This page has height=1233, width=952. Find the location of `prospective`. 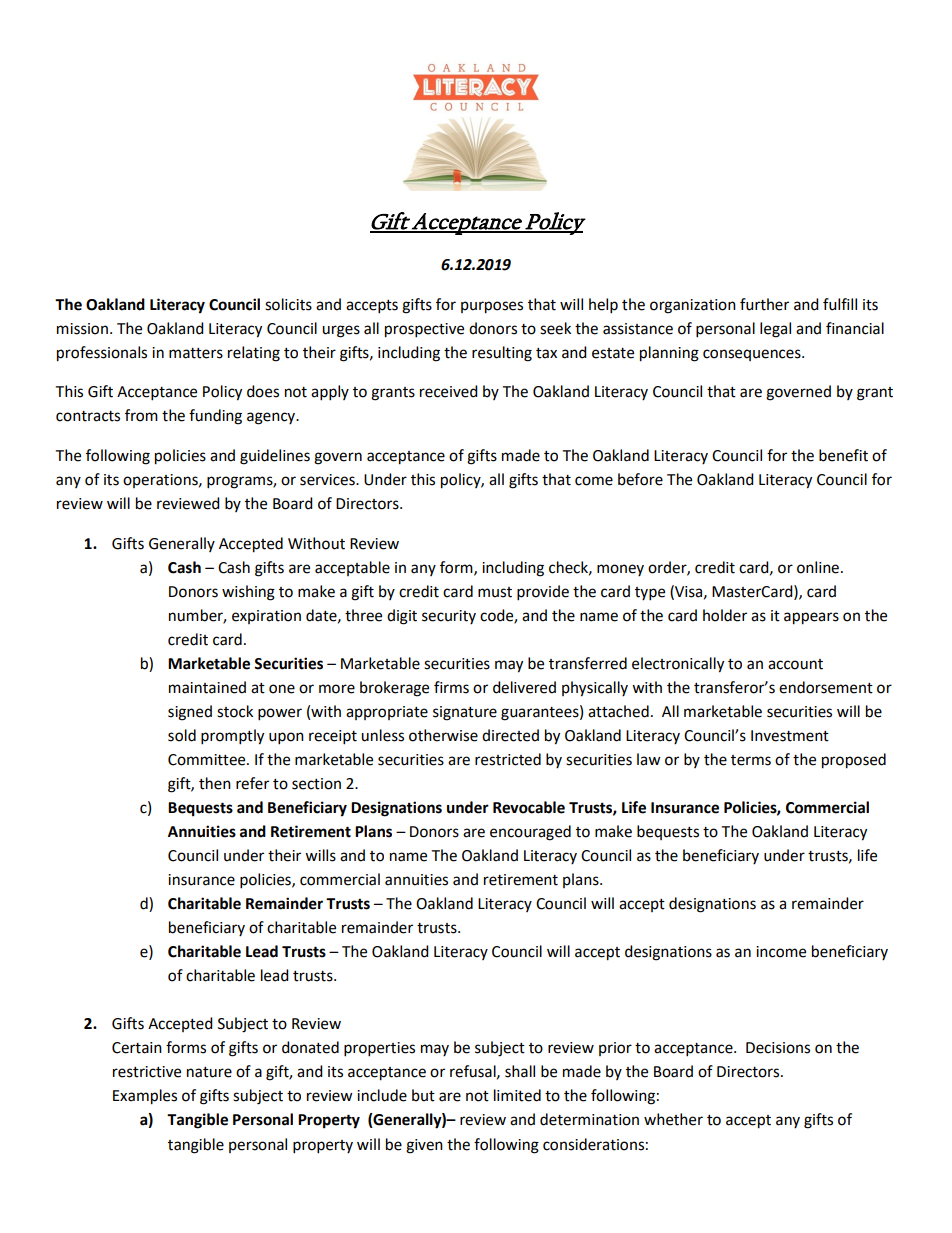

prospective is located at coordinates (424, 330).
